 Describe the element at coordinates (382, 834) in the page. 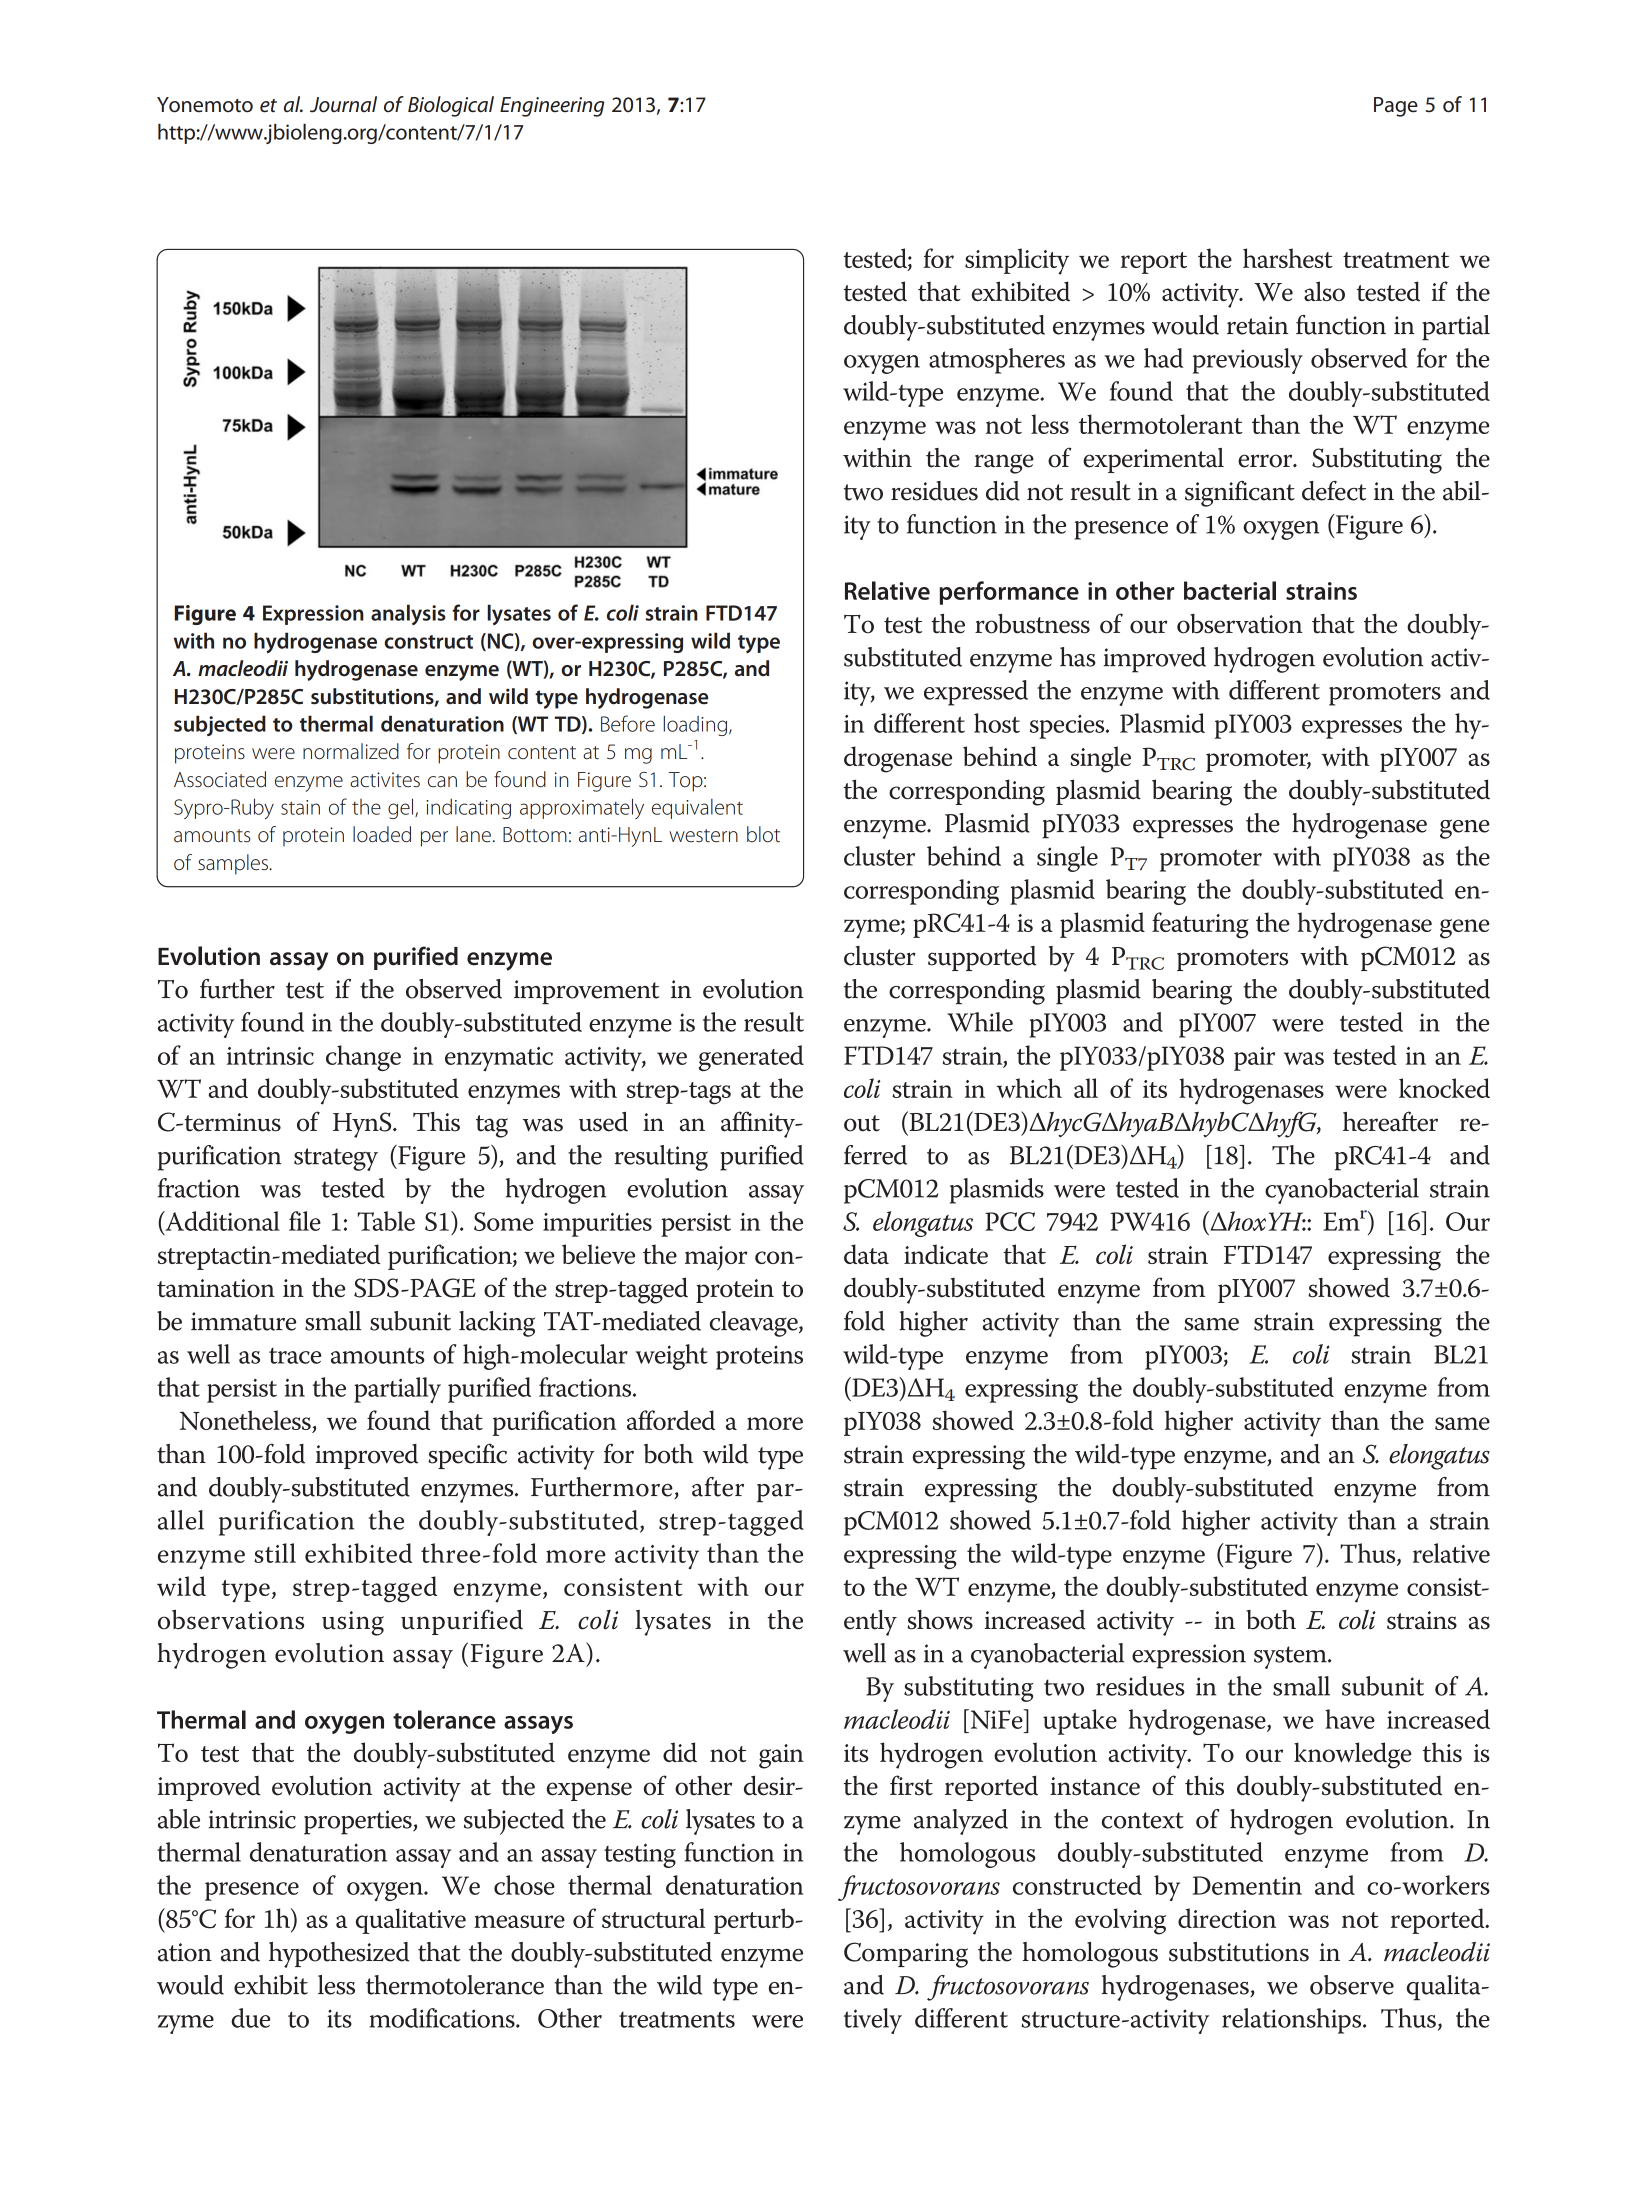

I see `loaded` at that location.
